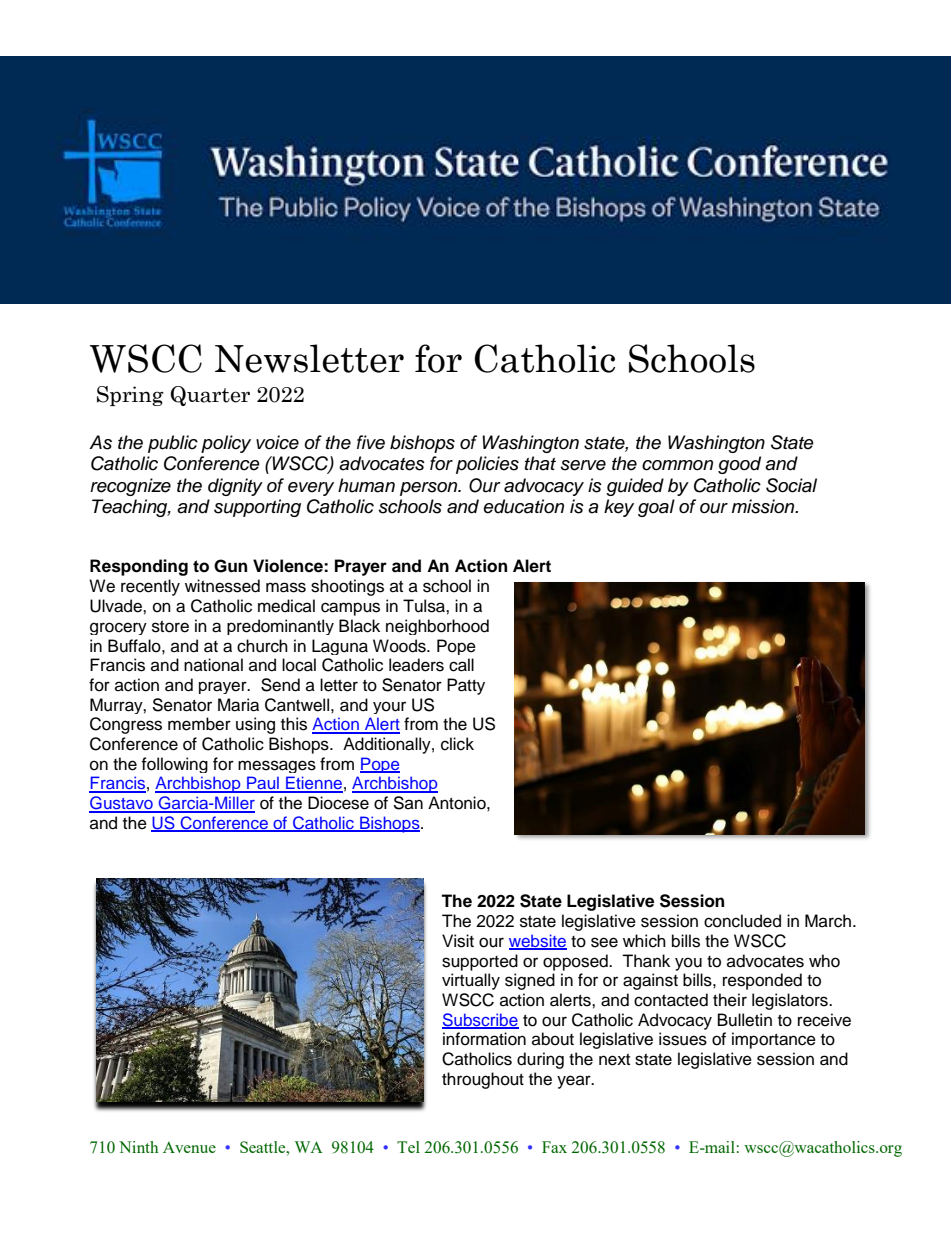  What do you see at coordinates (742, 921) in the screenshot?
I see `concluded` at bounding box center [742, 921].
